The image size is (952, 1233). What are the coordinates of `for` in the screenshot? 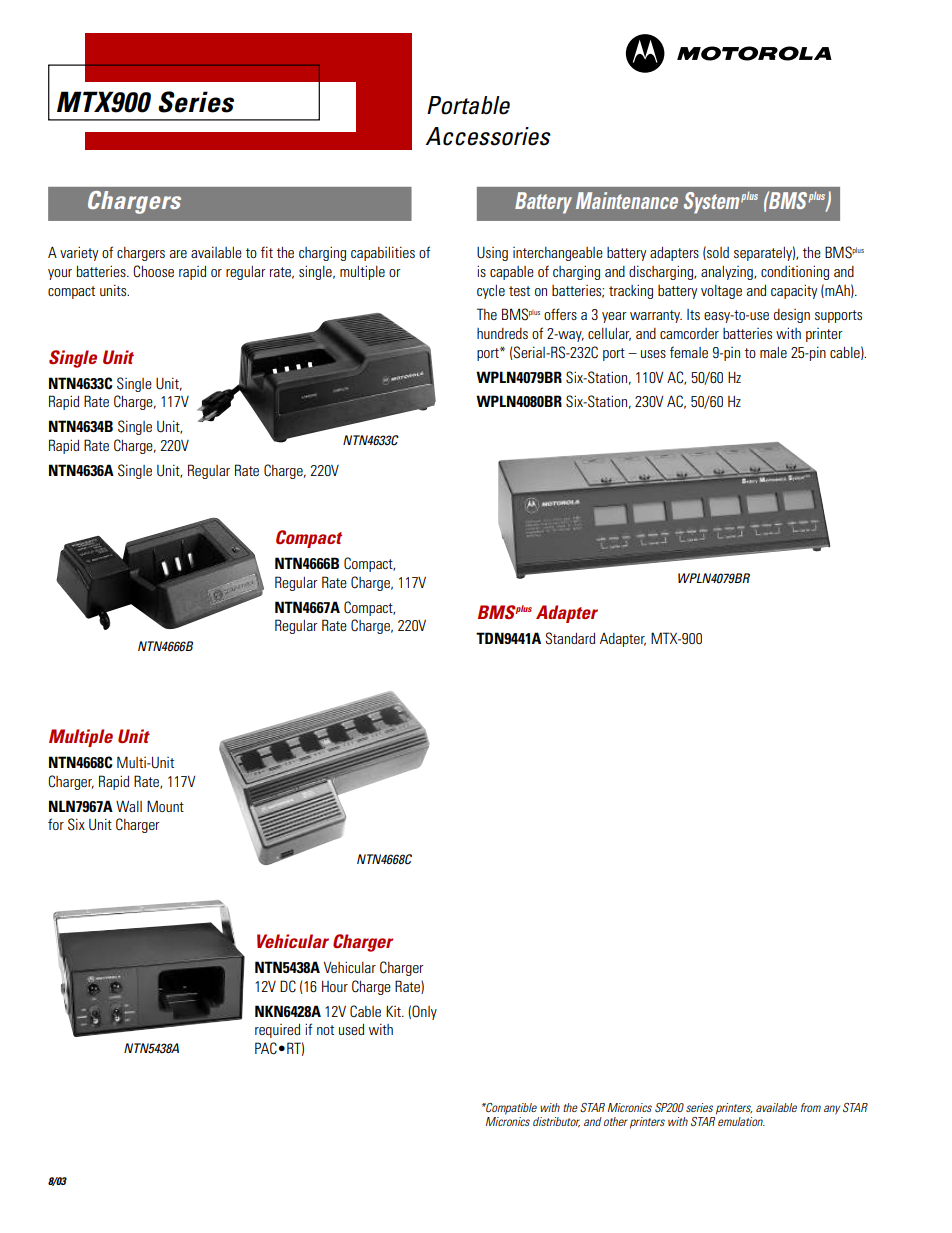 It's located at (56, 824).
